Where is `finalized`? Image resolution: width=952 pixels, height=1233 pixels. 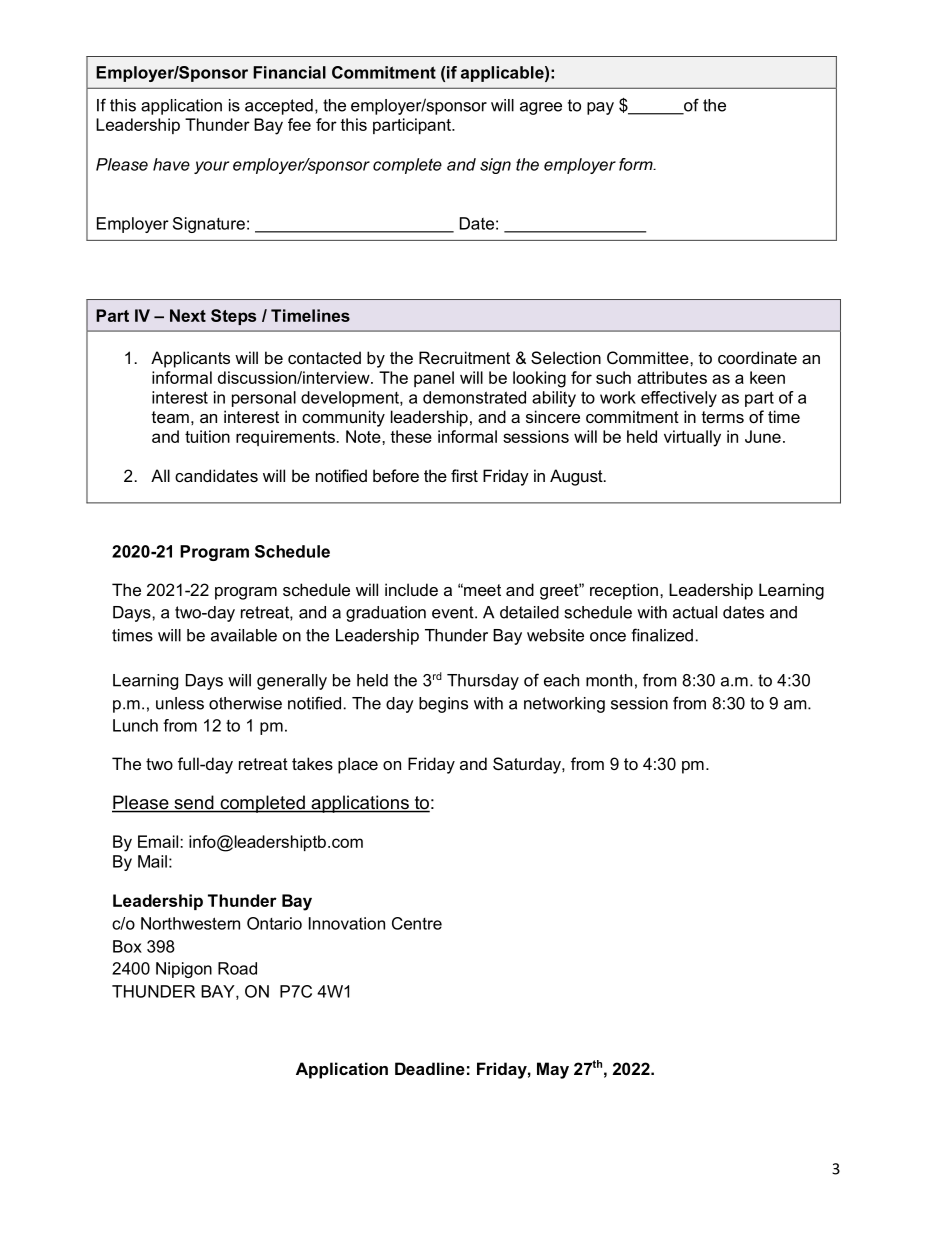 finalized is located at coordinates (662, 635).
